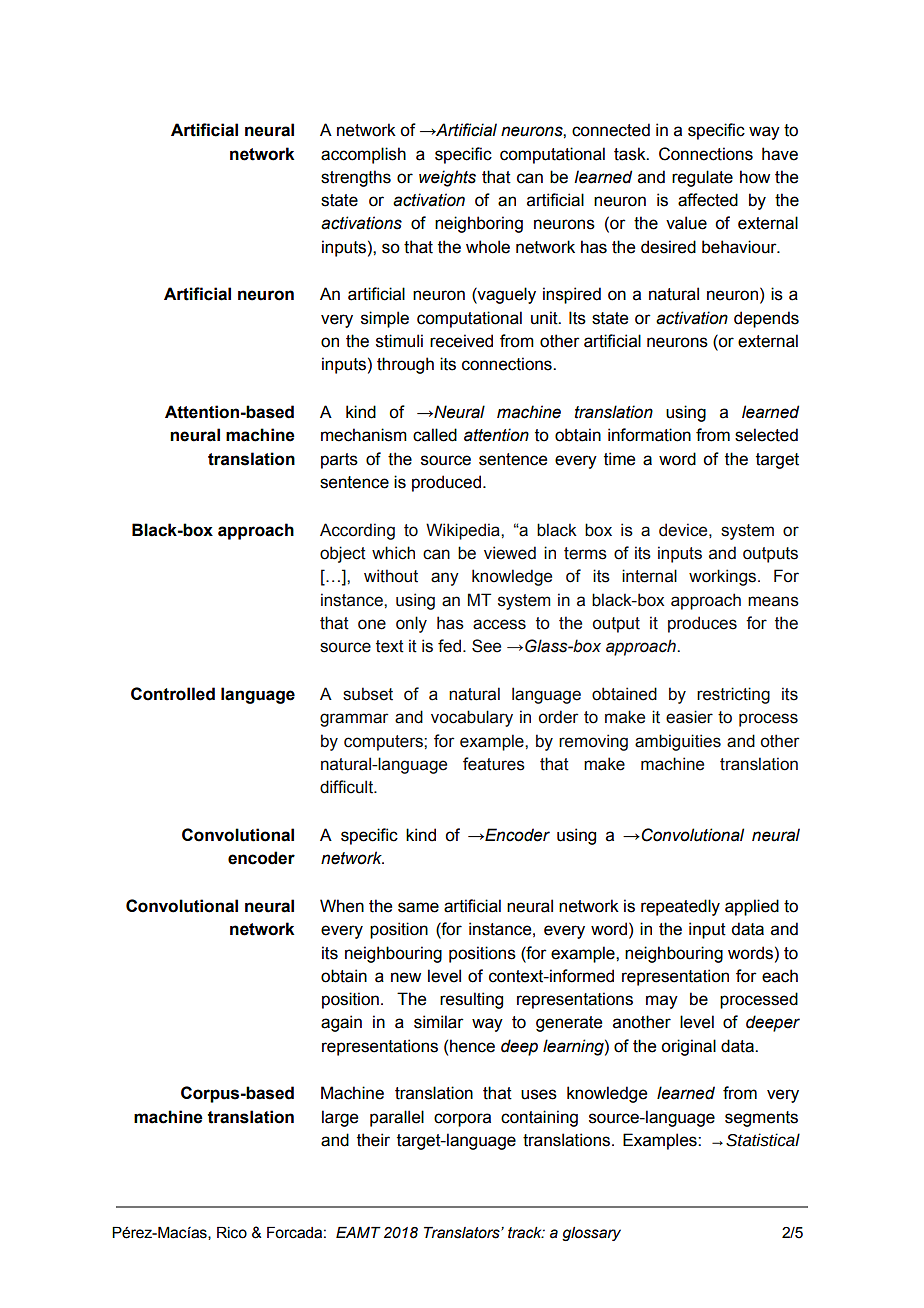 Image resolution: width=924 pixels, height=1308 pixels. Describe the element at coordinates (339, 461) in the image. I see `parts` at that location.
